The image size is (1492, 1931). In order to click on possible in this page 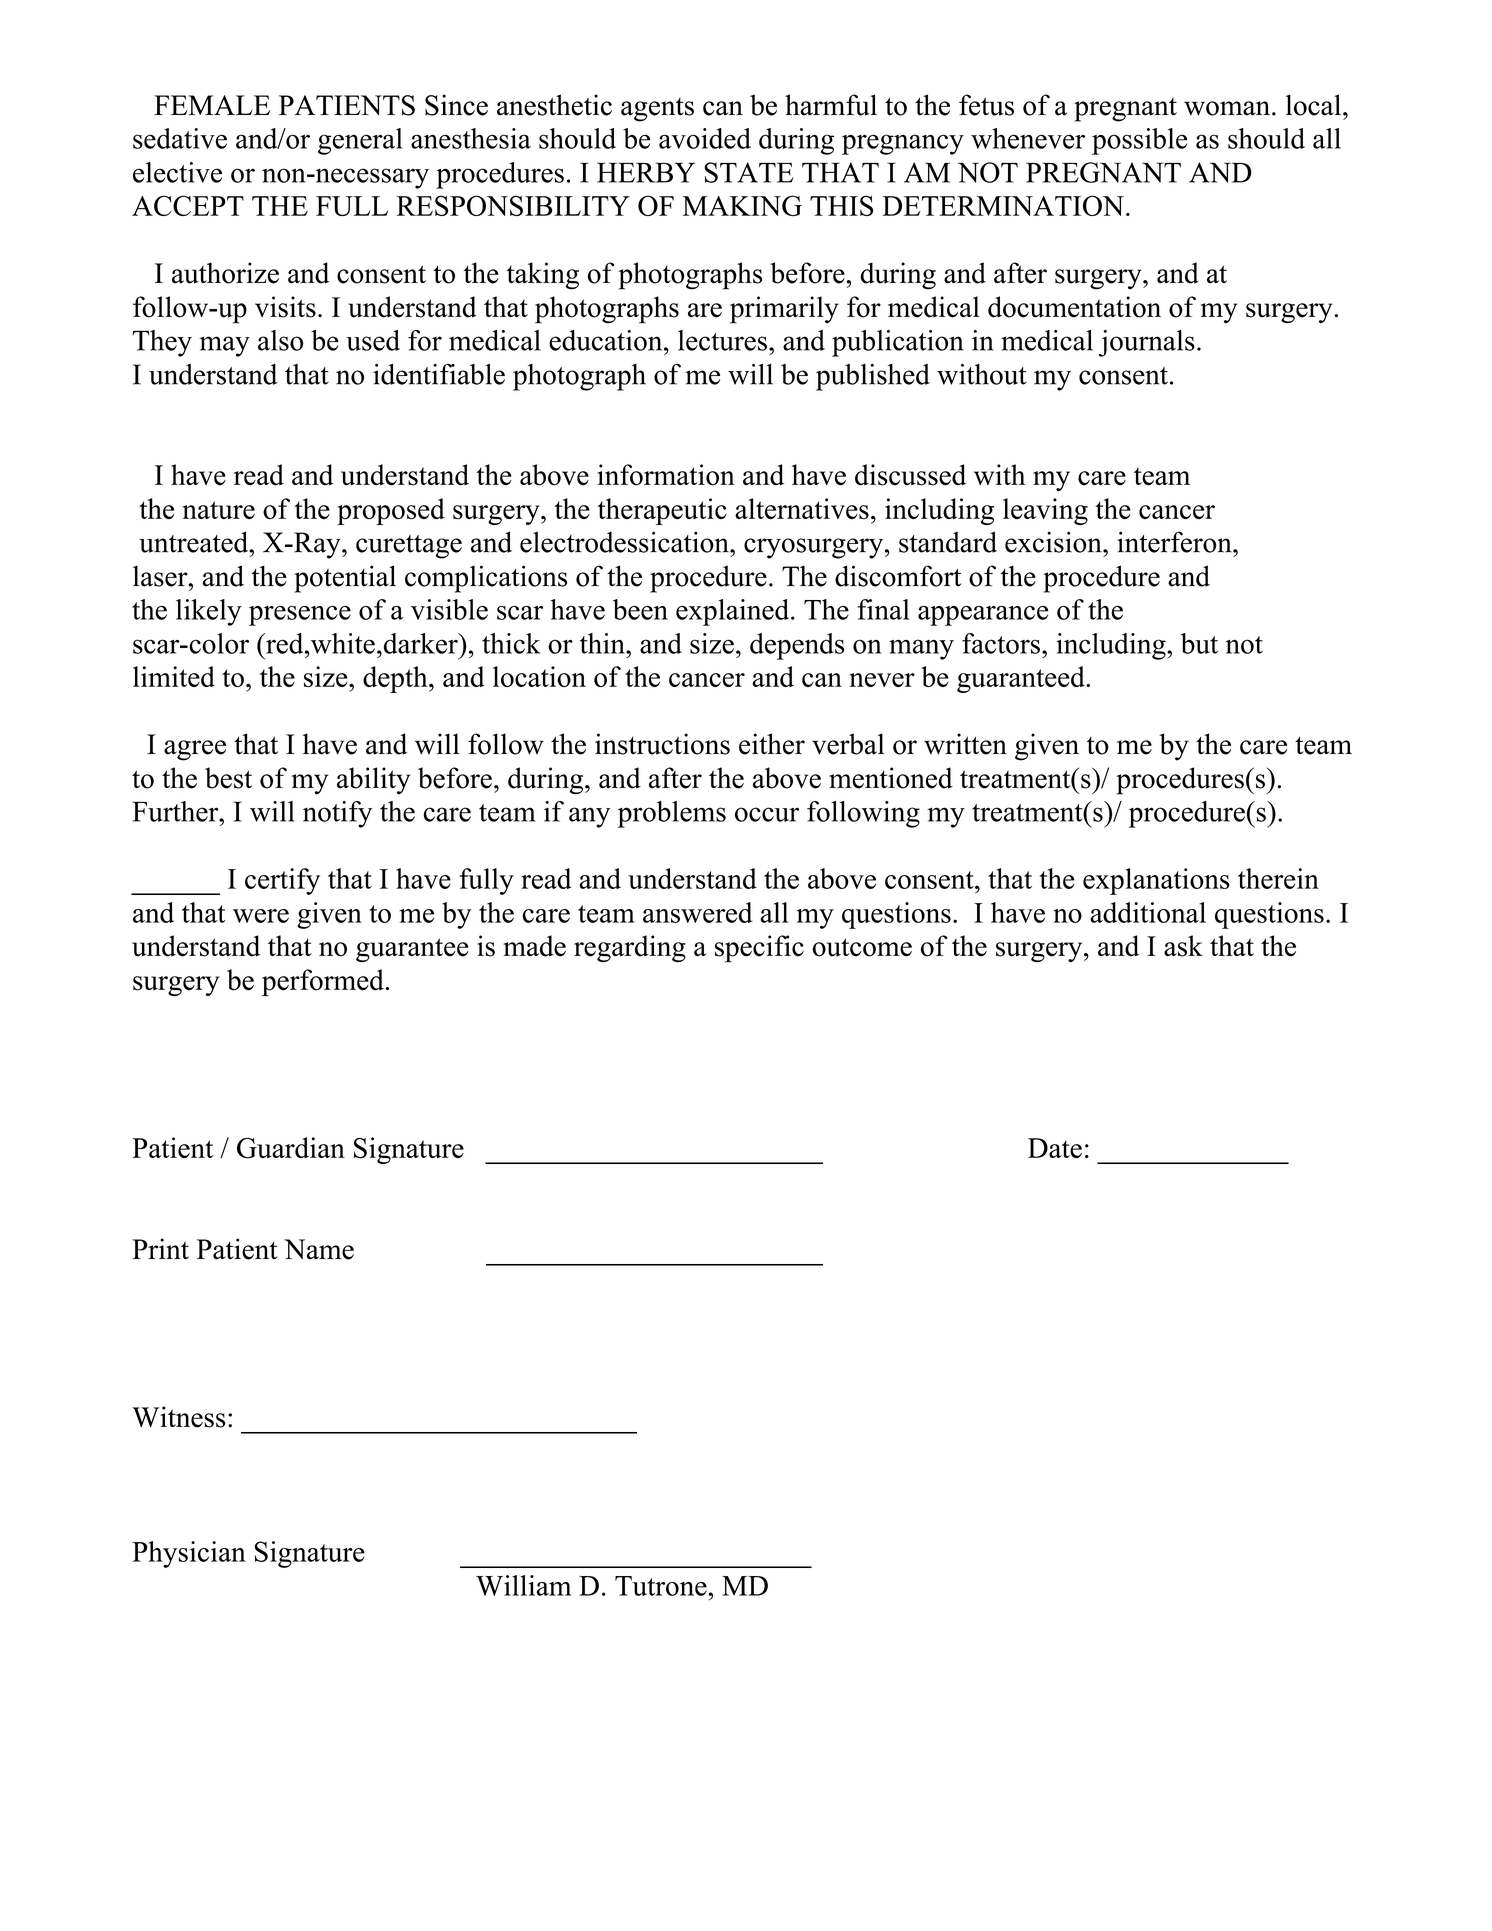, I will do `click(1139, 141)`.
